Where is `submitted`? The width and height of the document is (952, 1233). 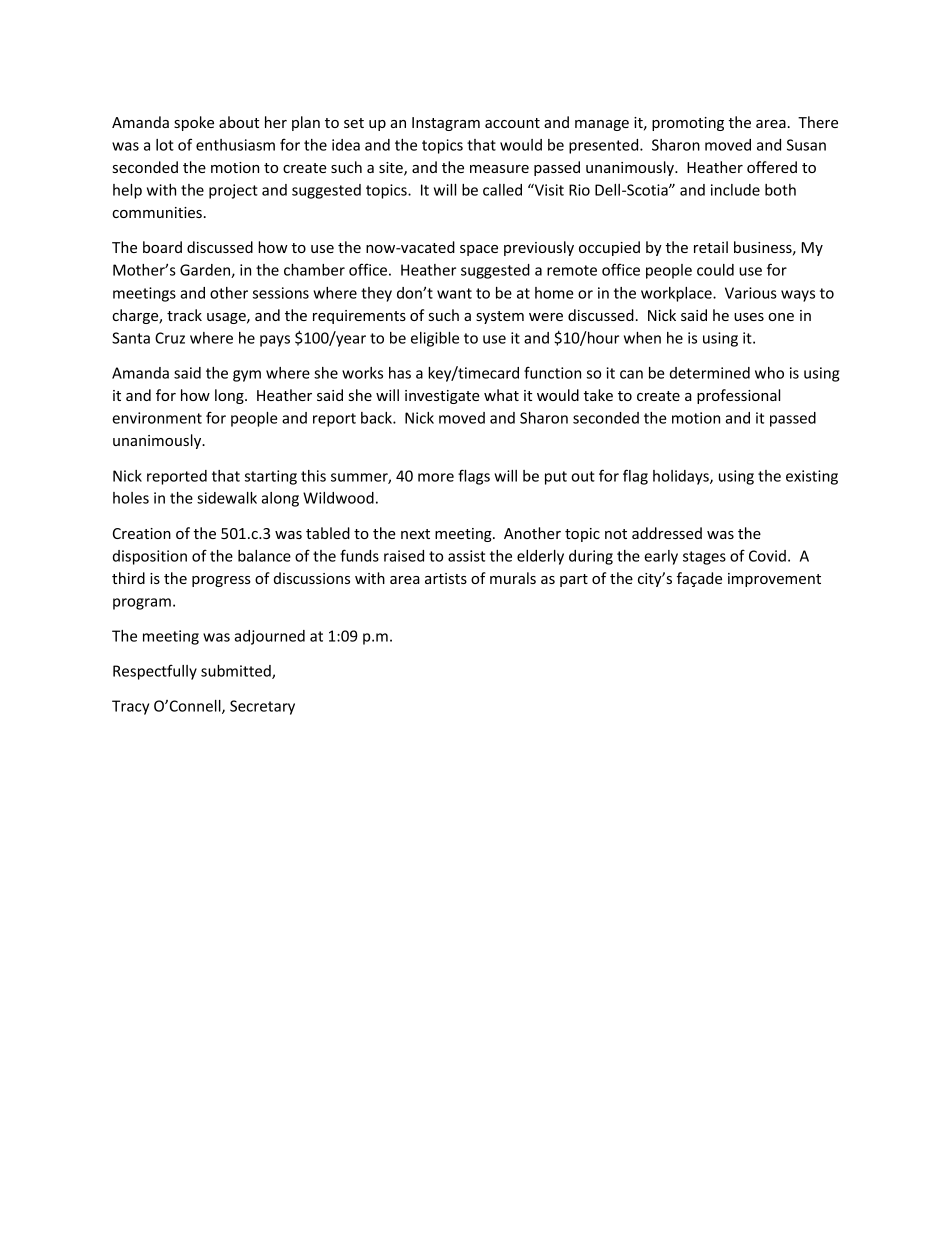
submitted is located at coordinates (237, 672).
